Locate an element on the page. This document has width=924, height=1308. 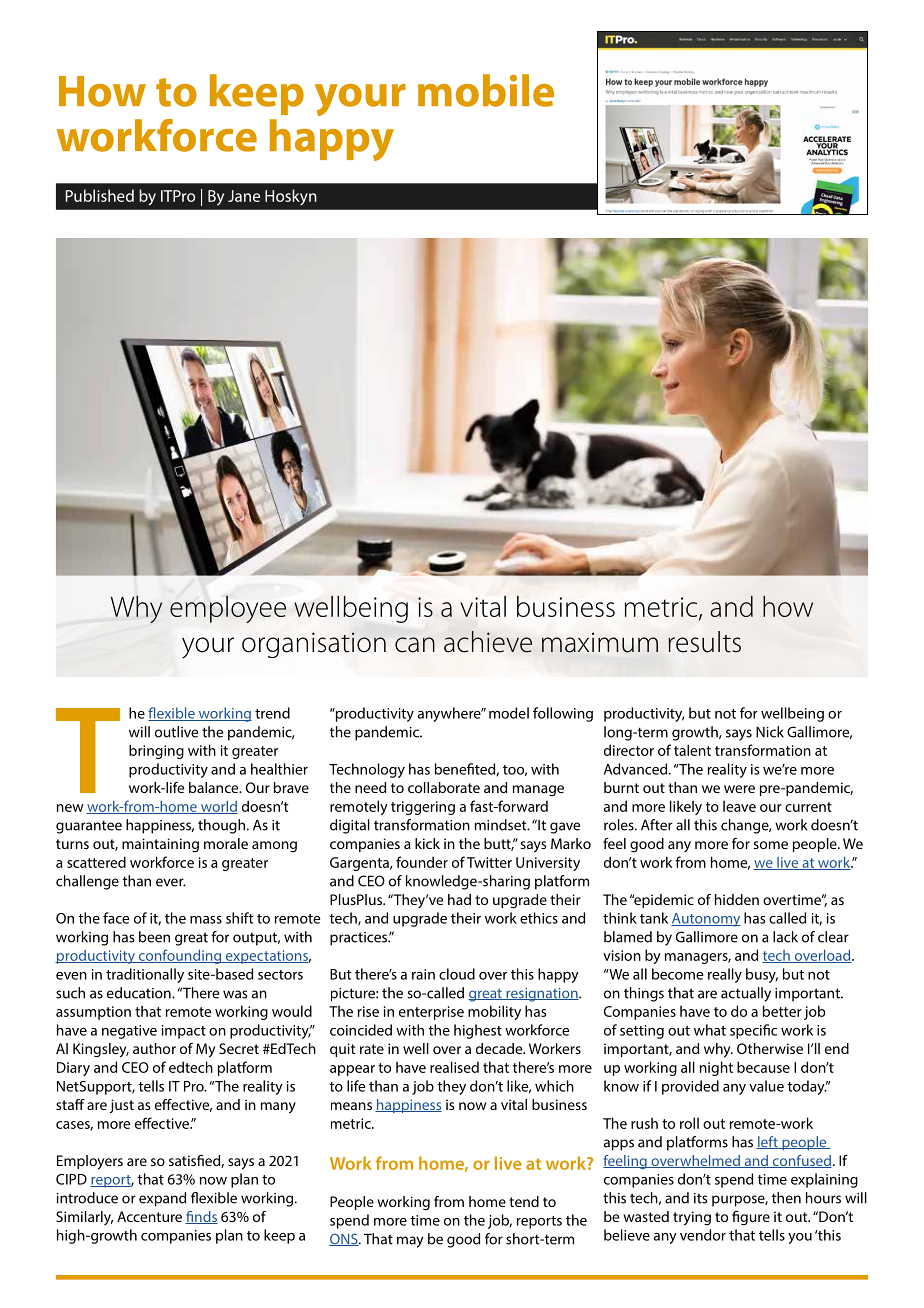
maintaining is located at coordinates (160, 845).
